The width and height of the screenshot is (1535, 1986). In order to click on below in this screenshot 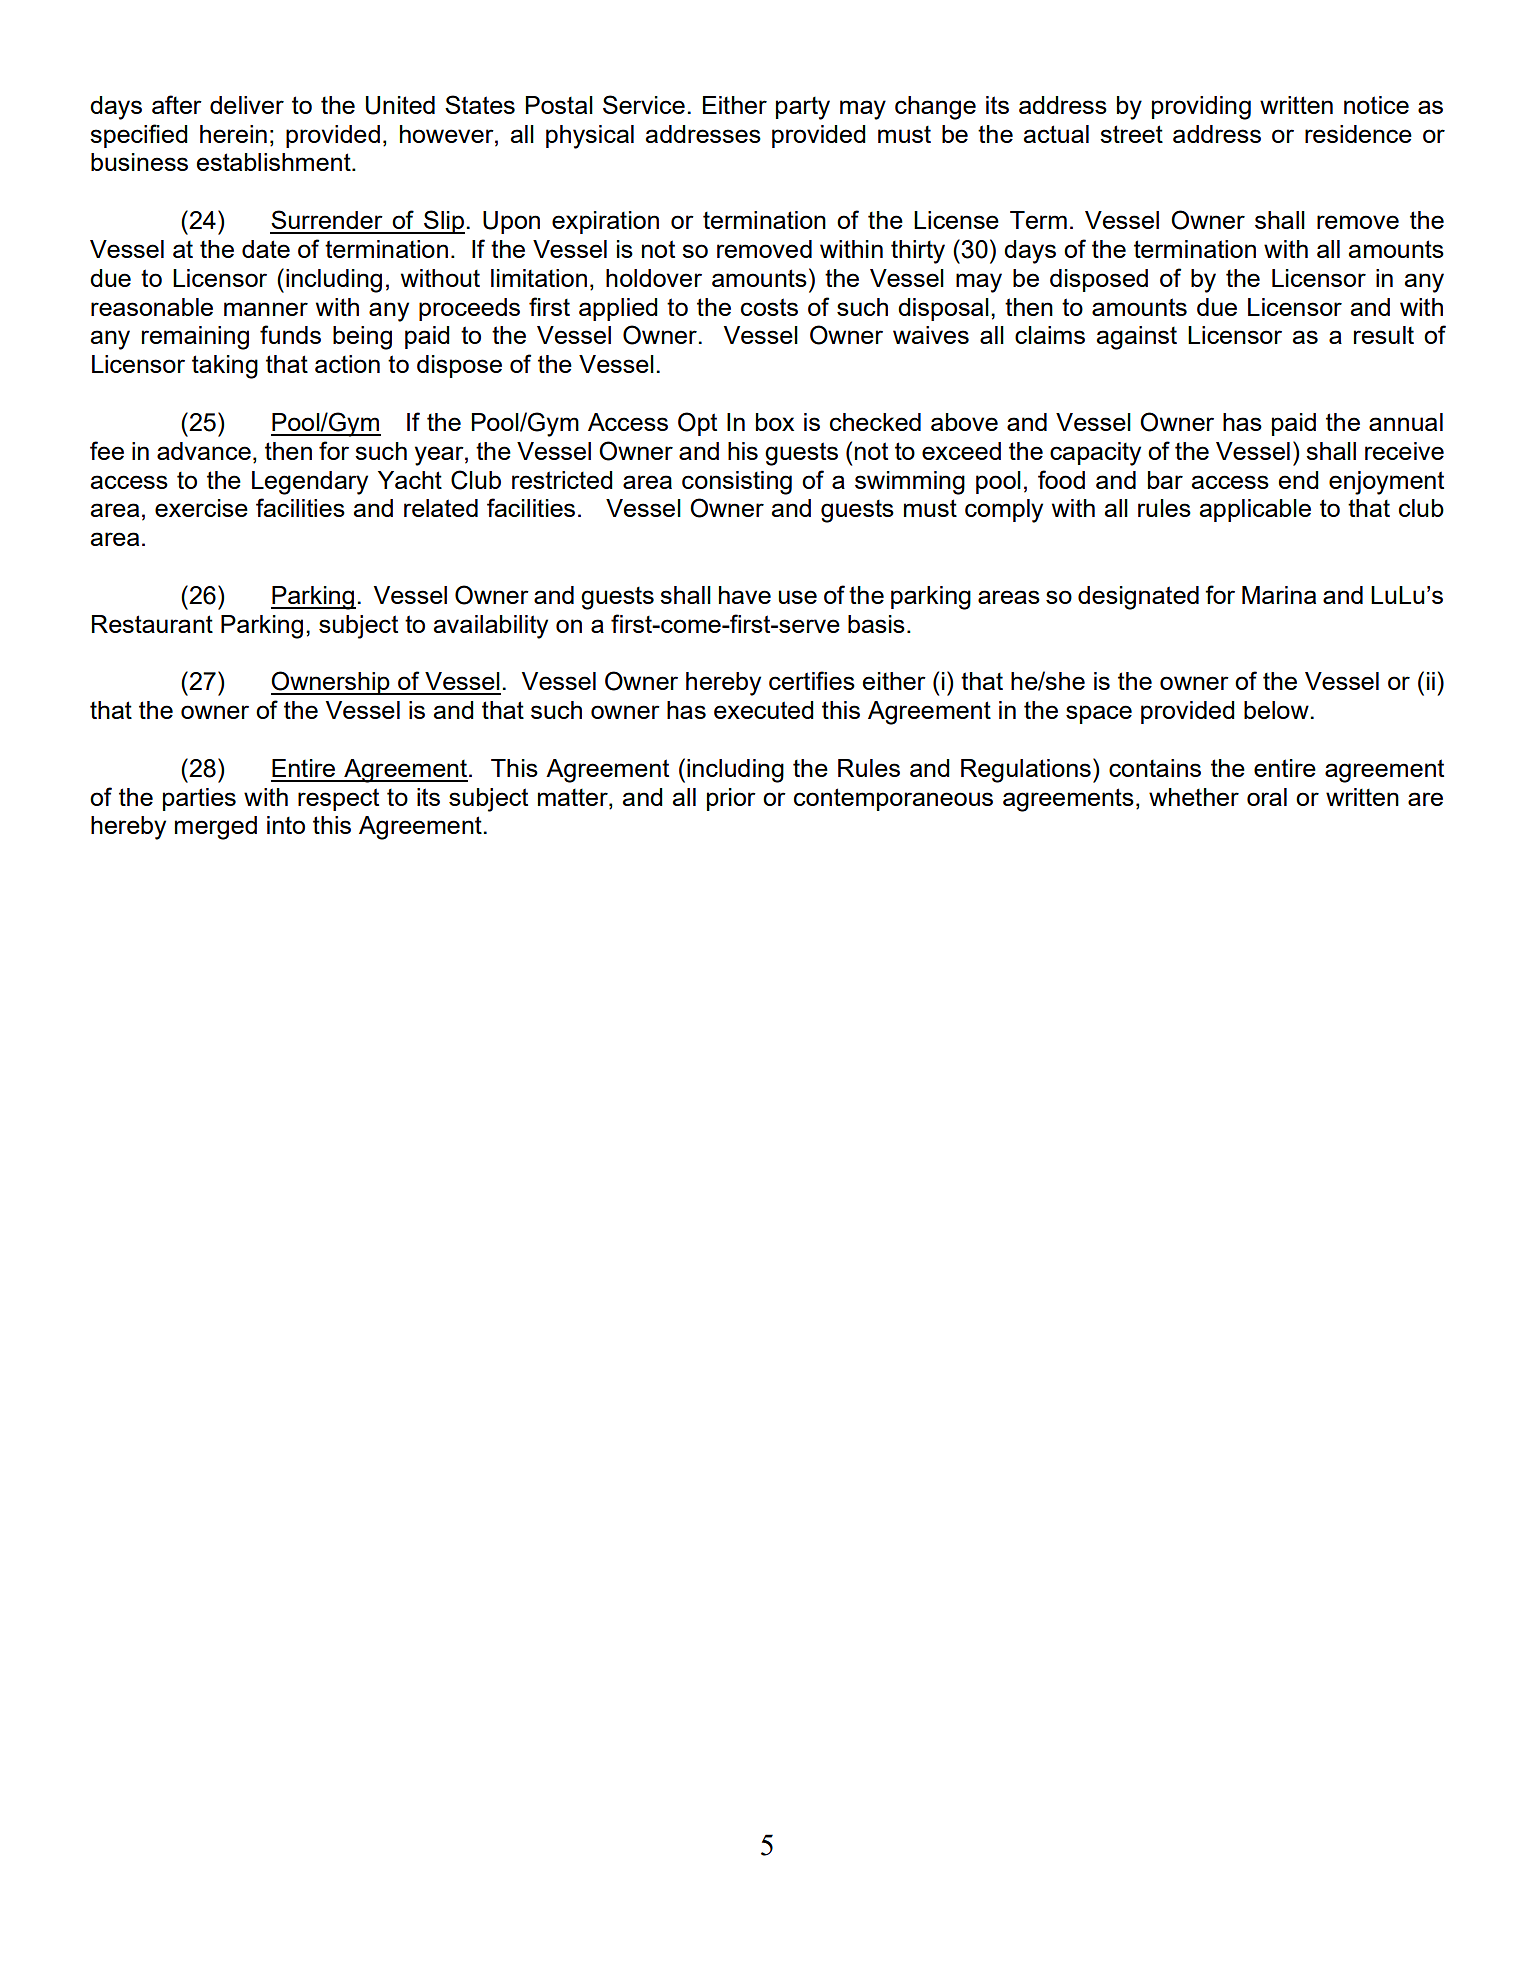, I will do `click(1276, 710)`.
